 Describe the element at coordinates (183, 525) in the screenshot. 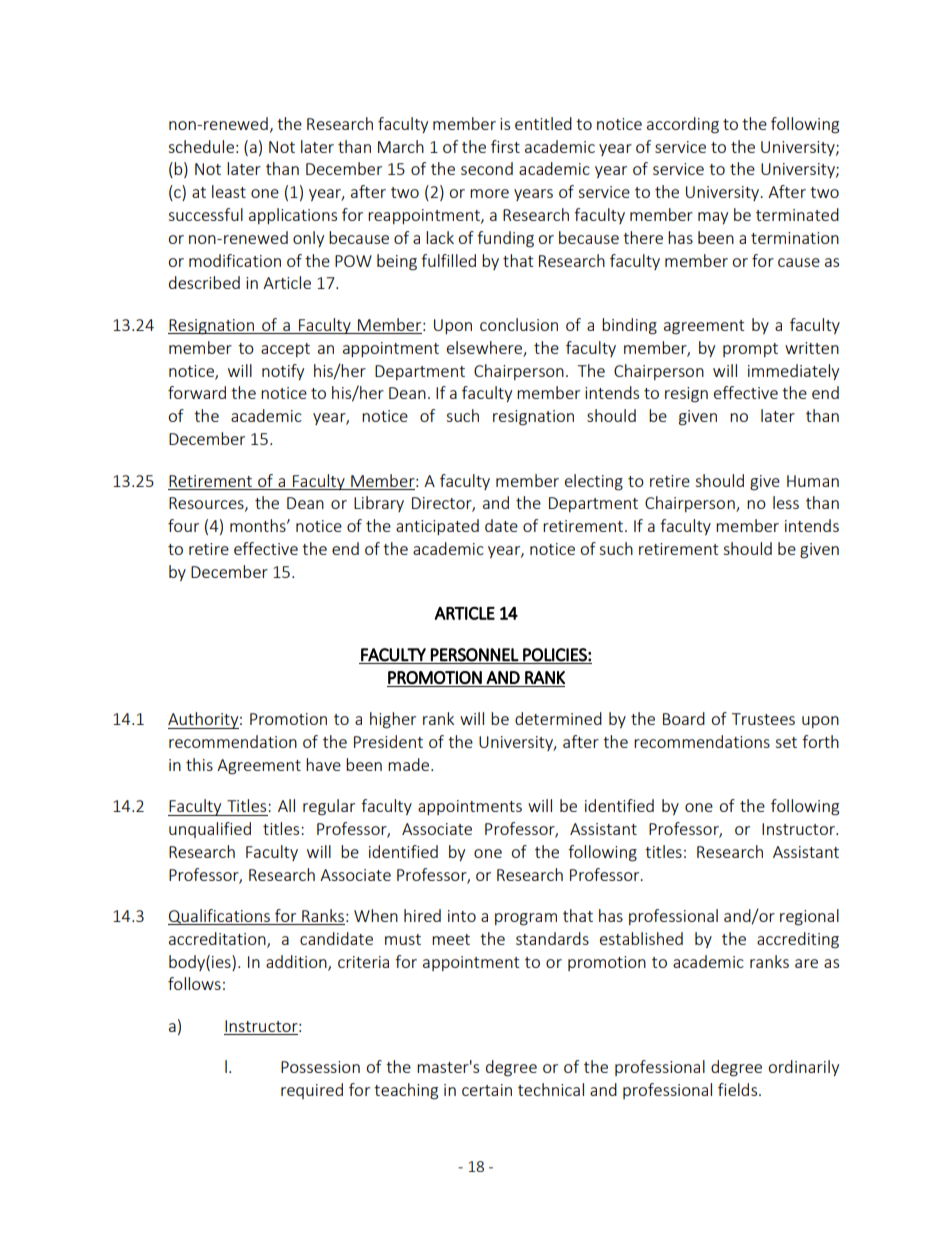

I see `four` at that location.
